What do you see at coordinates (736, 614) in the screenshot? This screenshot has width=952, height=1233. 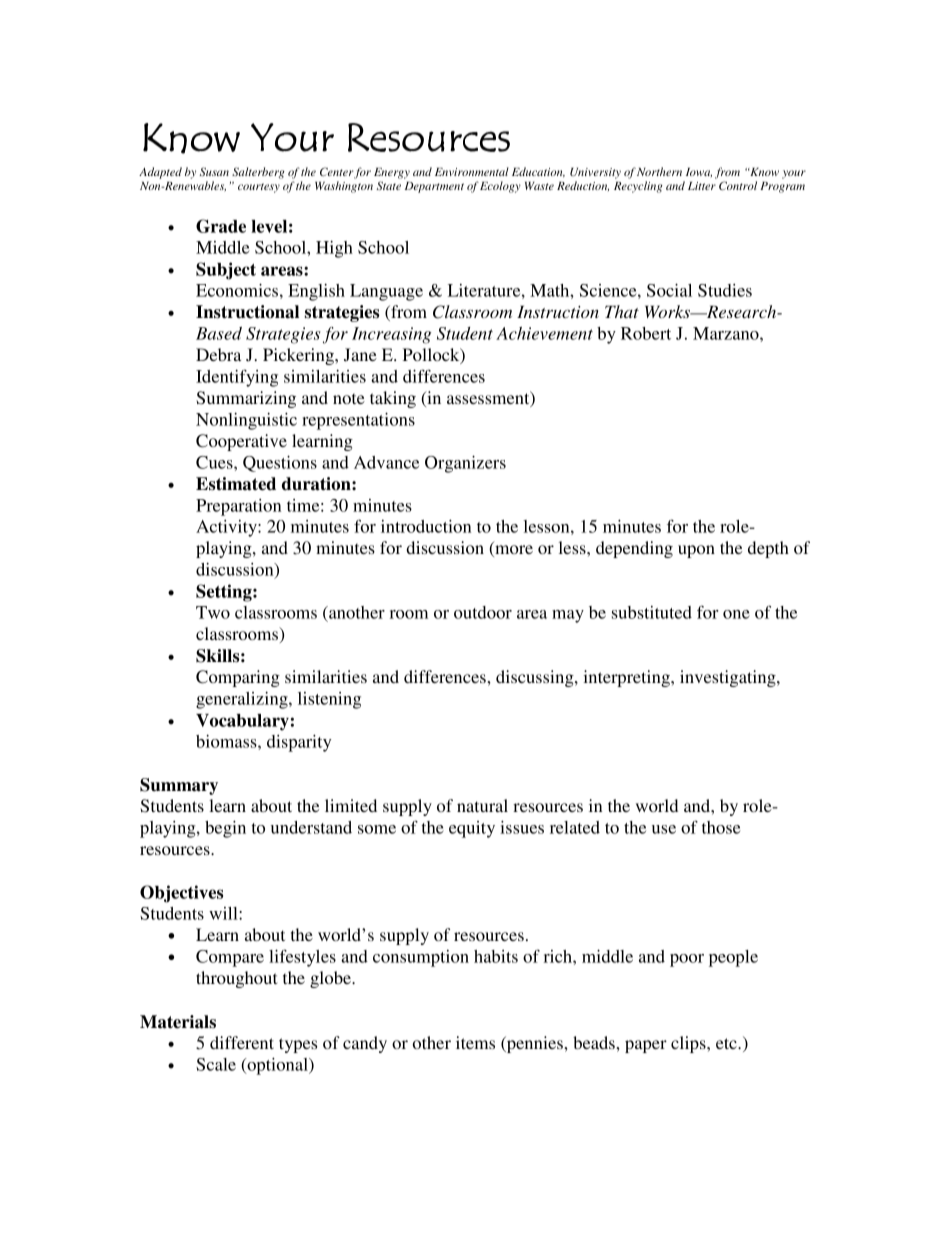 I see `one` at bounding box center [736, 614].
